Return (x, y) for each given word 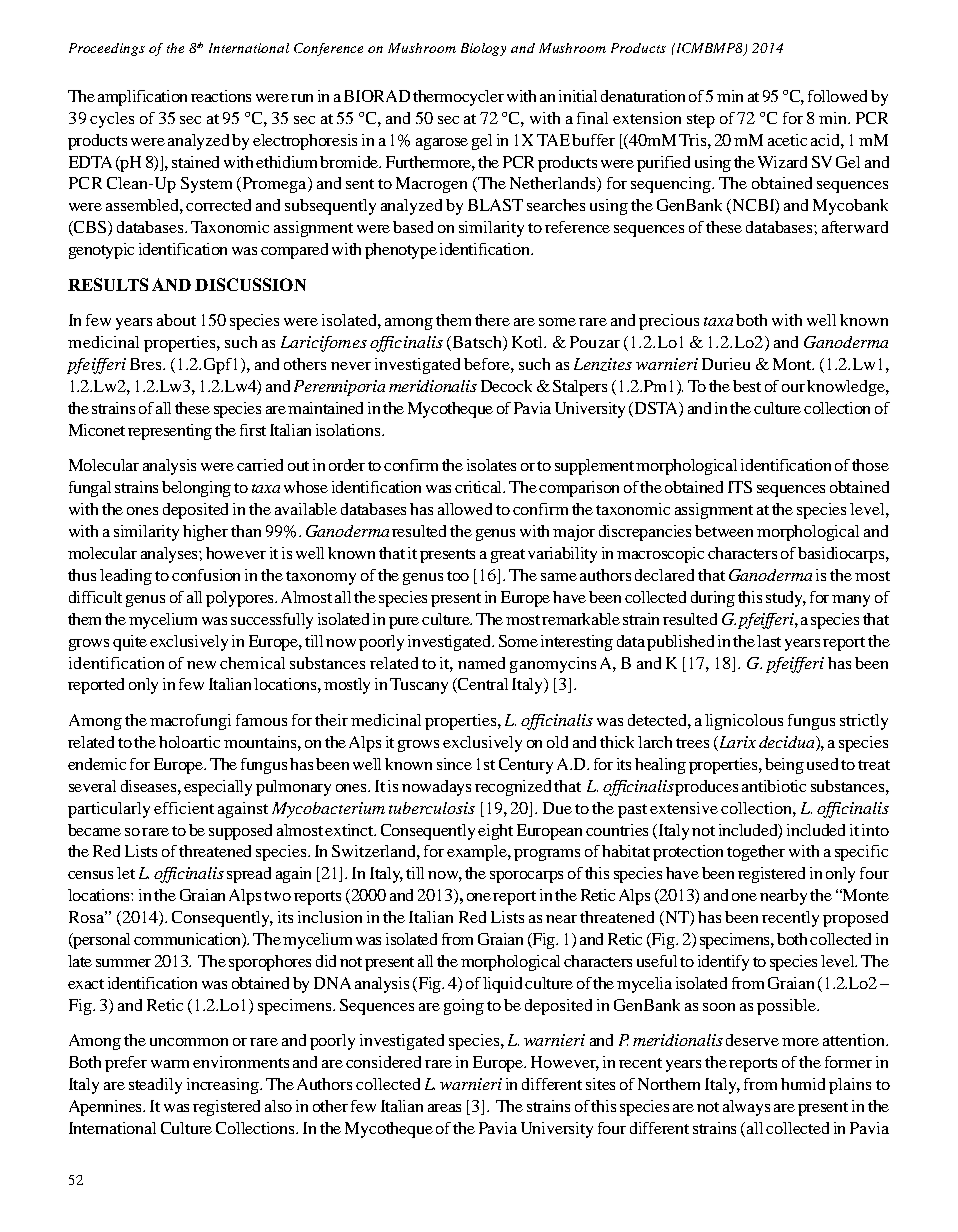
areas (444, 1108)
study (786, 599)
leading (126, 577)
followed (837, 96)
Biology (483, 49)
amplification (142, 98)
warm (172, 1064)
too (458, 576)
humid (803, 1084)
